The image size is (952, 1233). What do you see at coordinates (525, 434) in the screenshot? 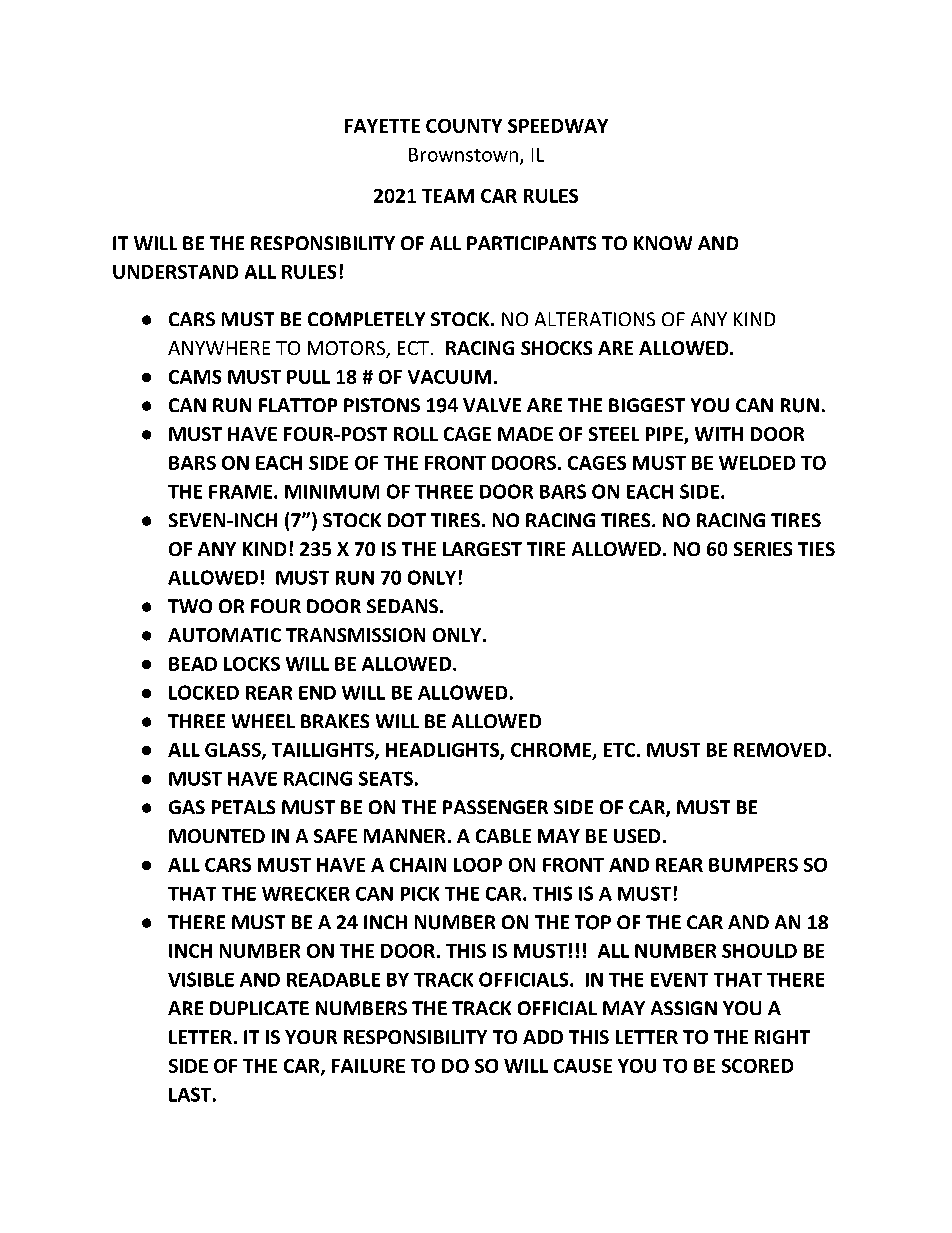
I see `MADE` at bounding box center [525, 434].
